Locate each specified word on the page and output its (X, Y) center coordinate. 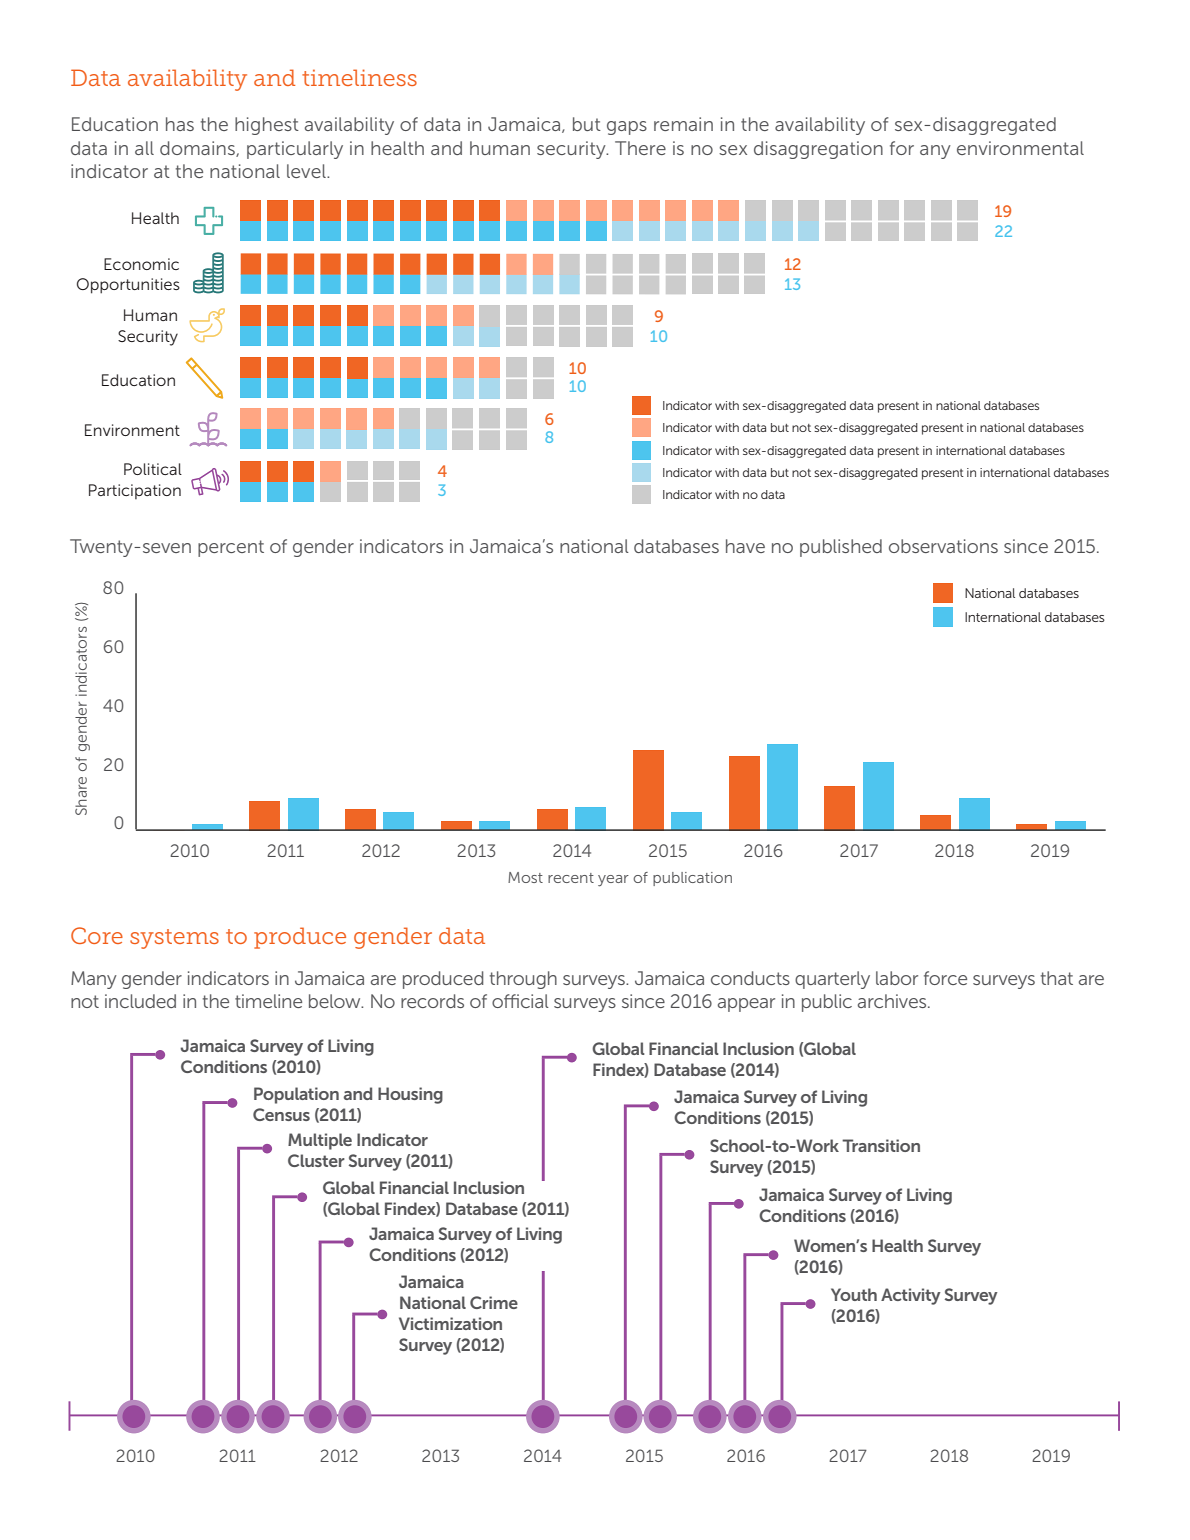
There (640, 148)
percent (231, 548)
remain (683, 124)
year (613, 881)
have (745, 546)
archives (893, 1001)
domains (198, 149)
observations (943, 546)
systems (174, 939)
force (945, 978)
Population (296, 1095)
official (520, 1001)
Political (153, 469)
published (841, 548)
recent (571, 878)
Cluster (316, 1160)
